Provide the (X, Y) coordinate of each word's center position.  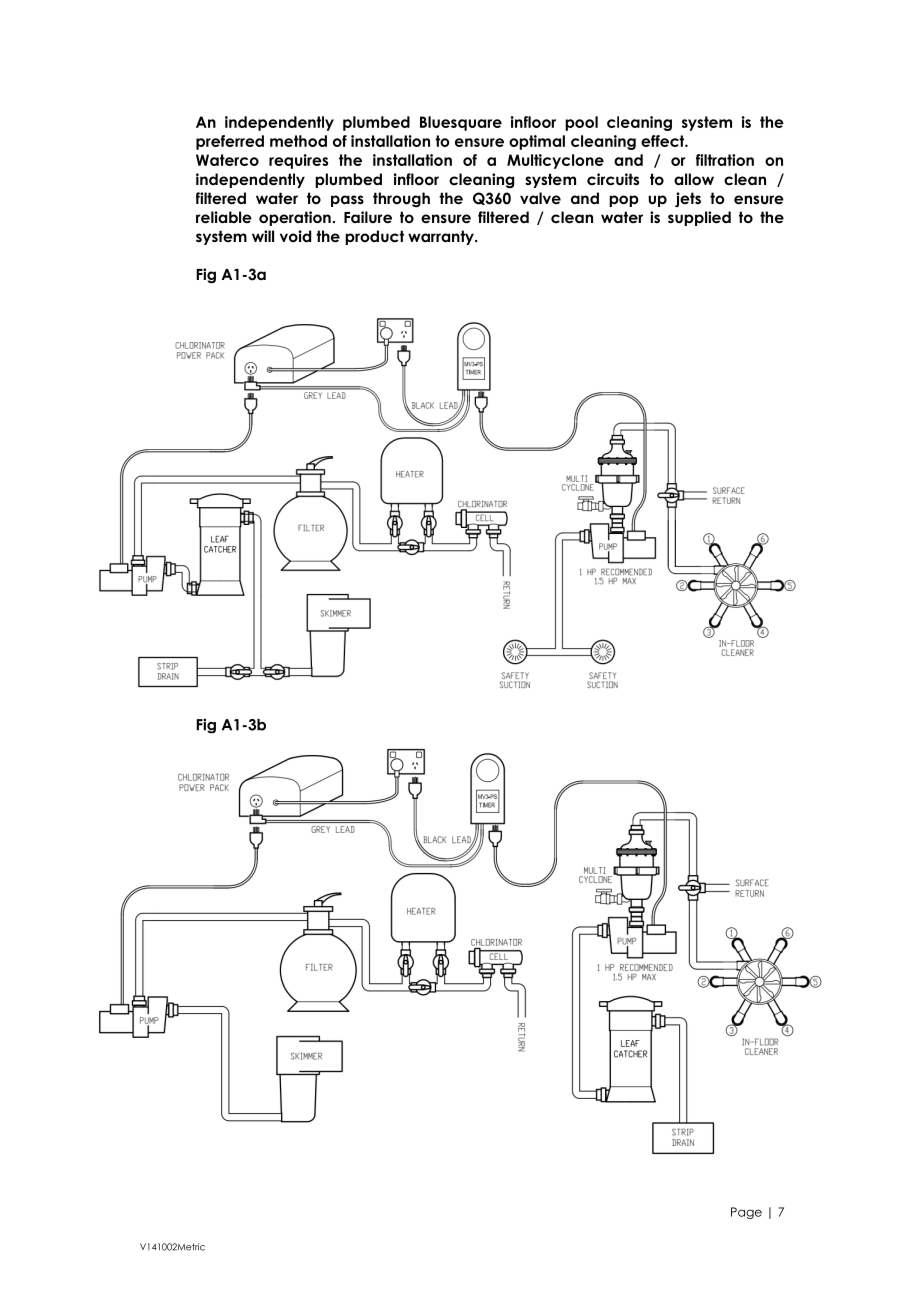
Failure (368, 217)
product (374, 237)
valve (540, 198)
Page (746, 1213)
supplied (699, 218)
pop (624, 201)
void (295, 236)
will (263, 236)
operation (295, 218)
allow (694, 179)
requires (298, 161)
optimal (537, 142)
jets (688, 199)
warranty (442, 237)
